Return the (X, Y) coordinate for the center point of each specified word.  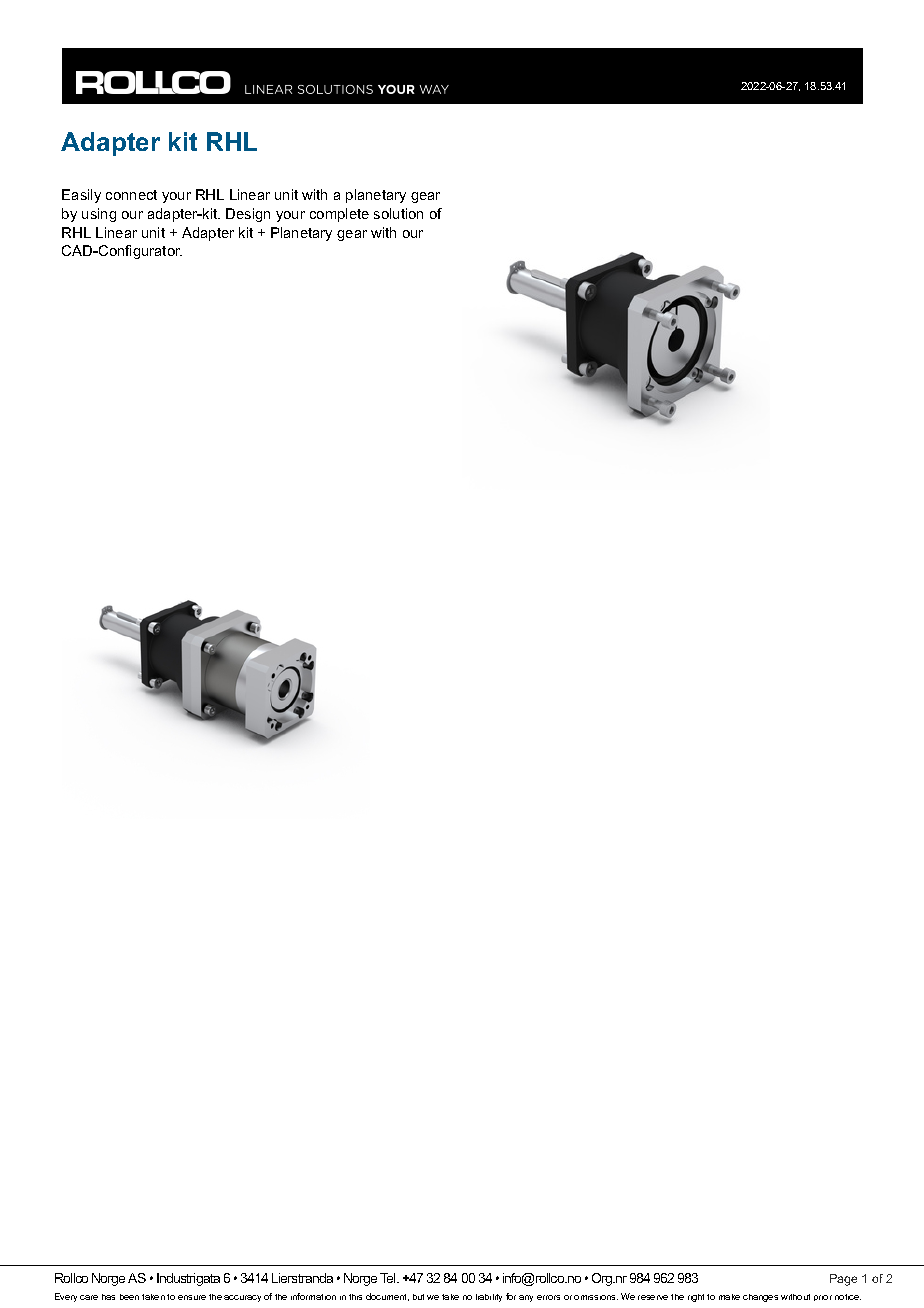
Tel (389, 1278)
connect (131, 195)
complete (339, 215)
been (129, 1297)
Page (843, 1280)
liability (489, 1298)
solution (398, 213)
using (99, 215)
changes (760, 1298)
